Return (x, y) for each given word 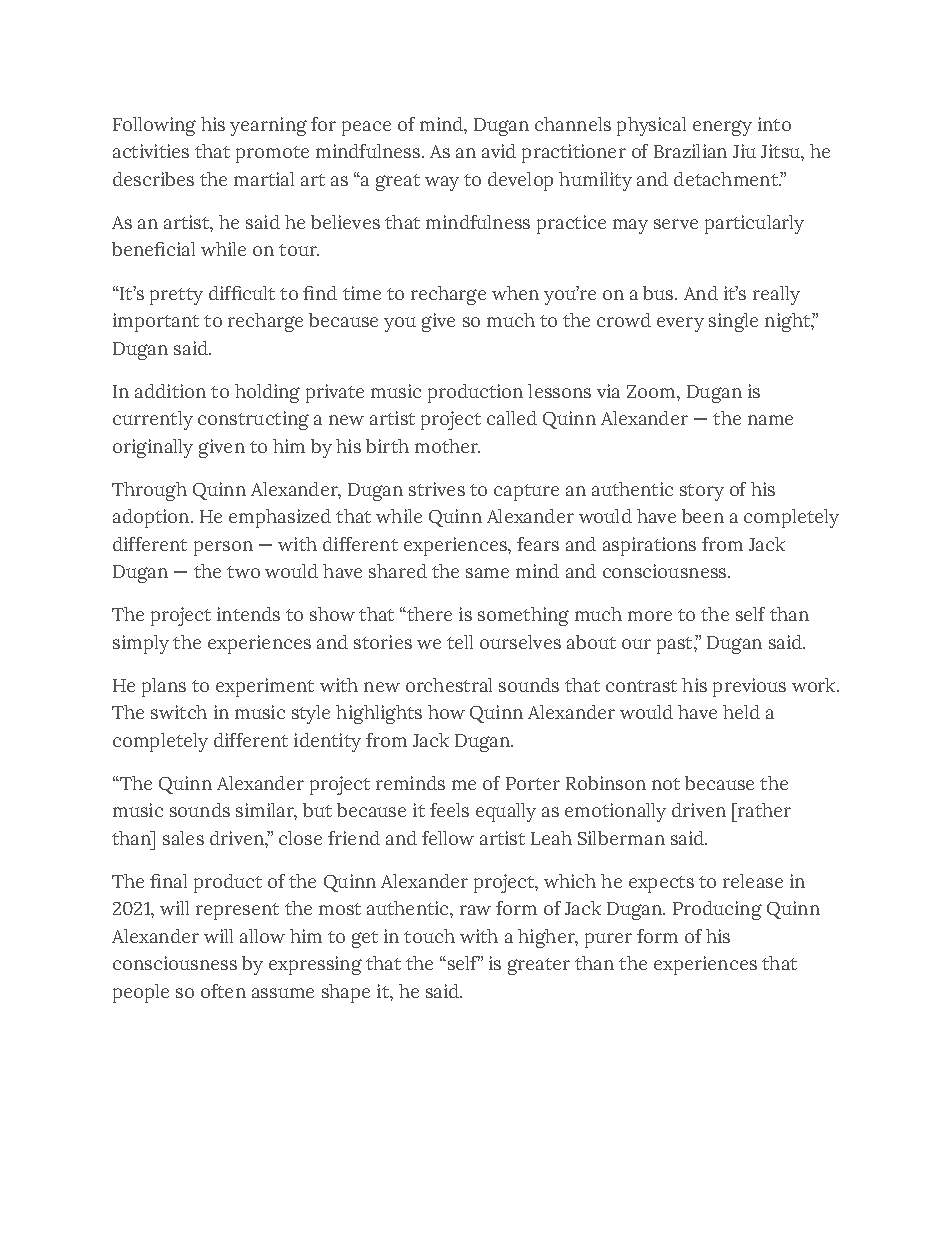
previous (749, 687)
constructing (253, 420)
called (512, 418)
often (223, 991)
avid (499, 151)
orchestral (449, 685)
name (770, 420)
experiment (265, 687)
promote (272, 154)
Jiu (744, 151)
